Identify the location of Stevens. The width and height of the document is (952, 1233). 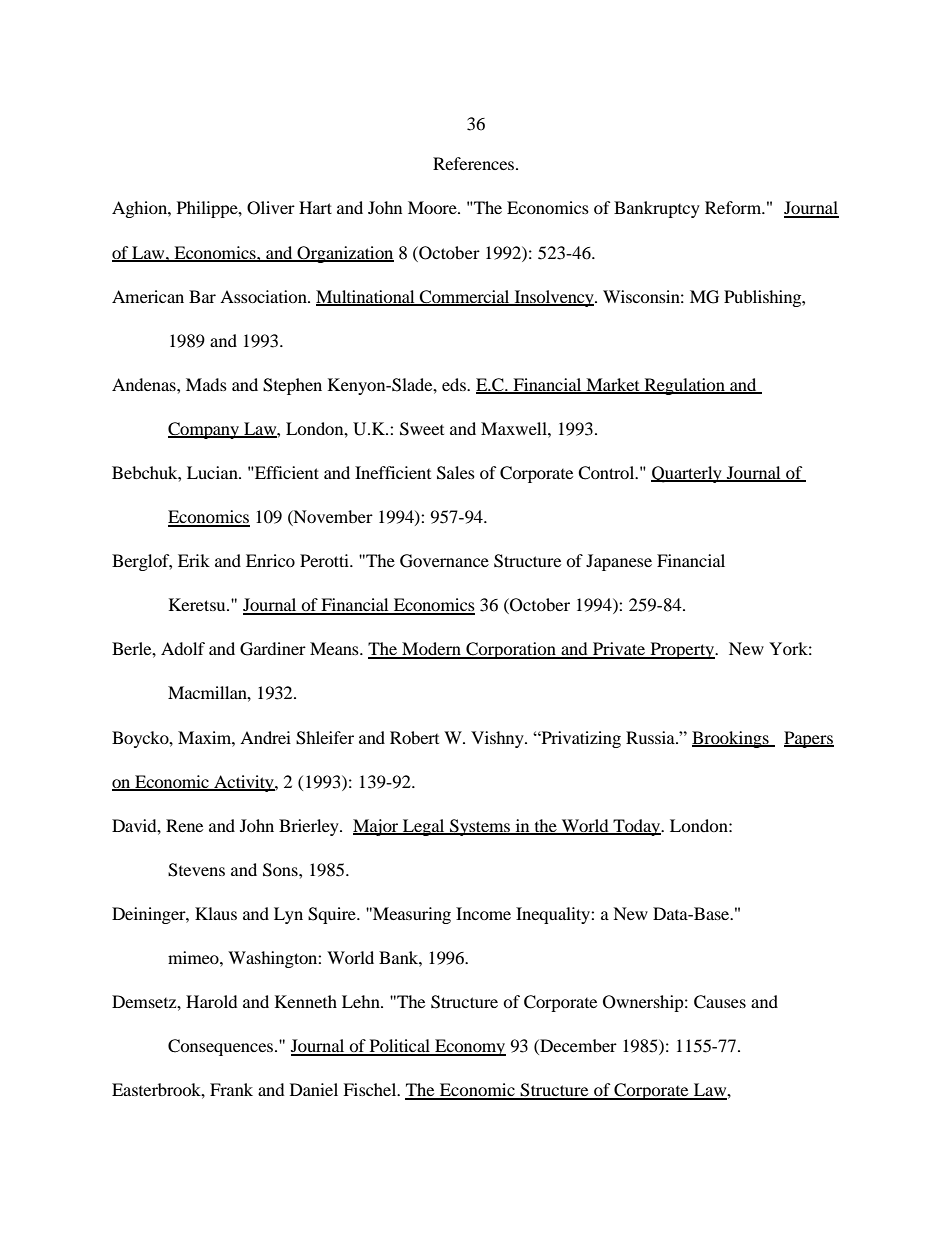
(196, 870).
